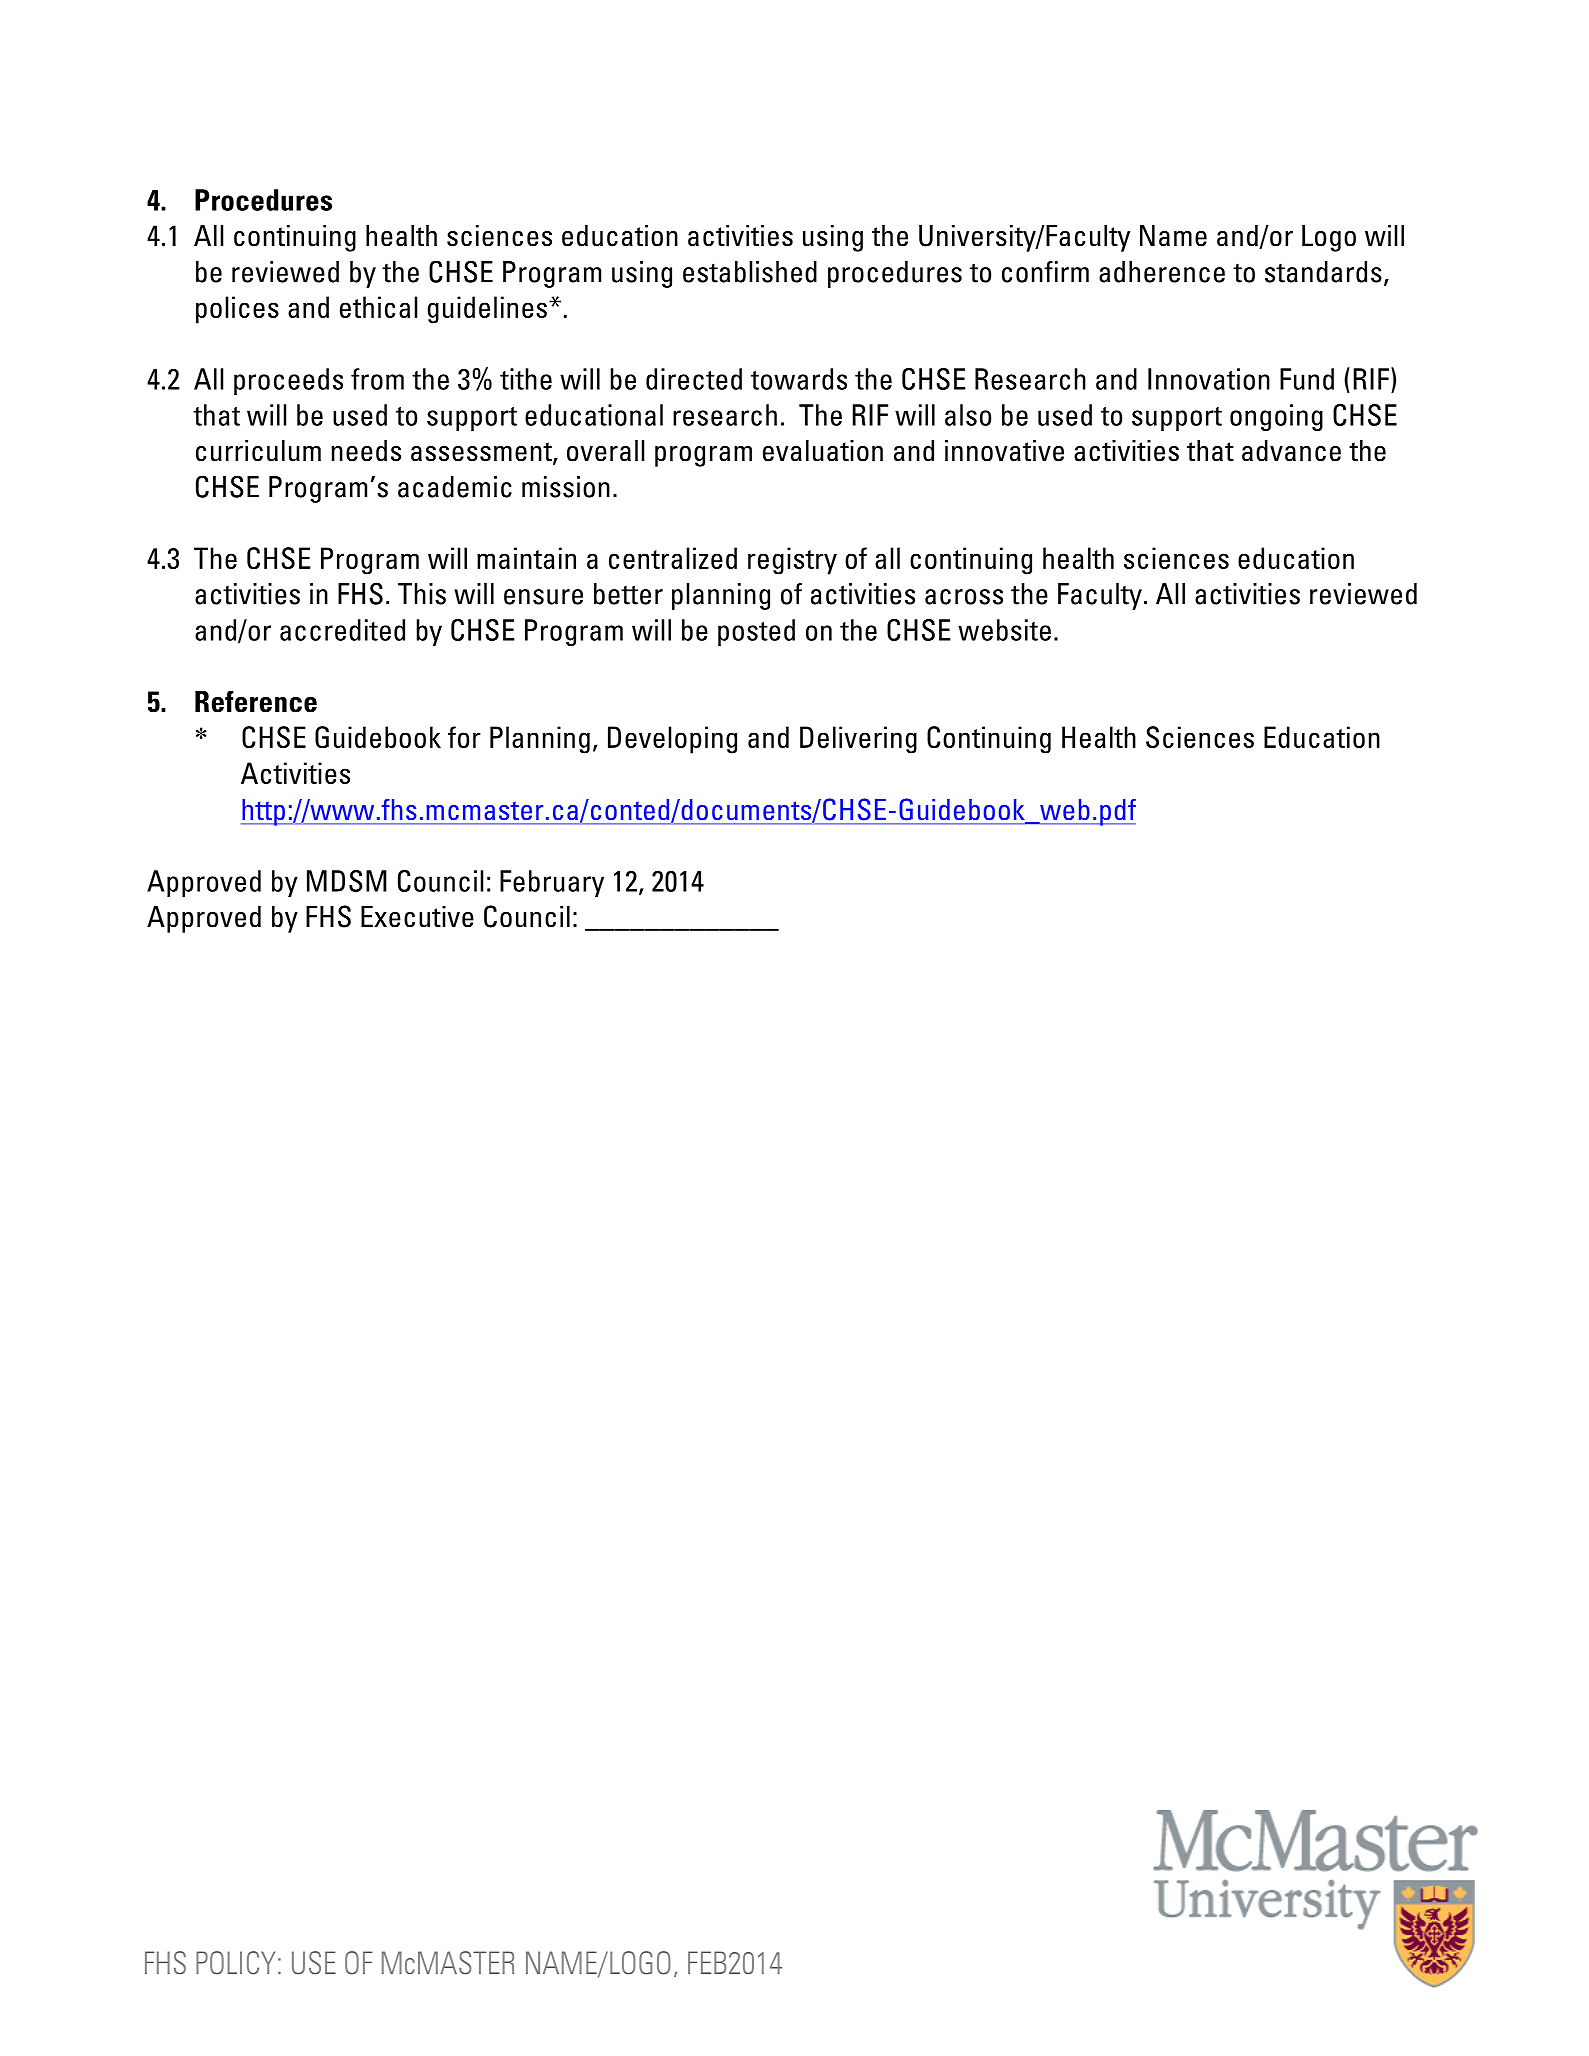  What do you see at coordinates (256, 701) in the page?
I see `Reference` at bounding box center [256, 701].
